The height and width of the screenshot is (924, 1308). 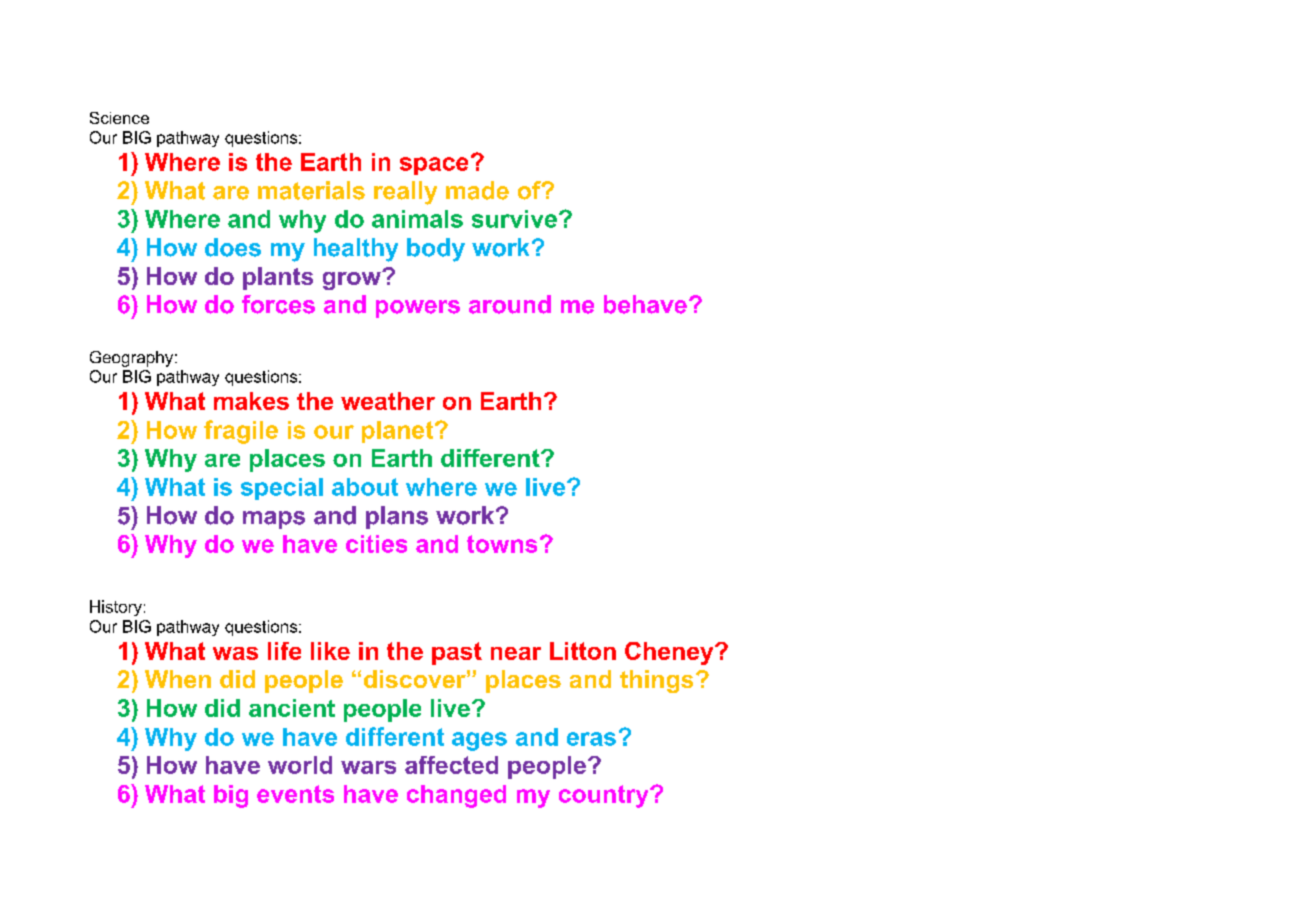 I want to click on events, so click(x=295, y=794).
